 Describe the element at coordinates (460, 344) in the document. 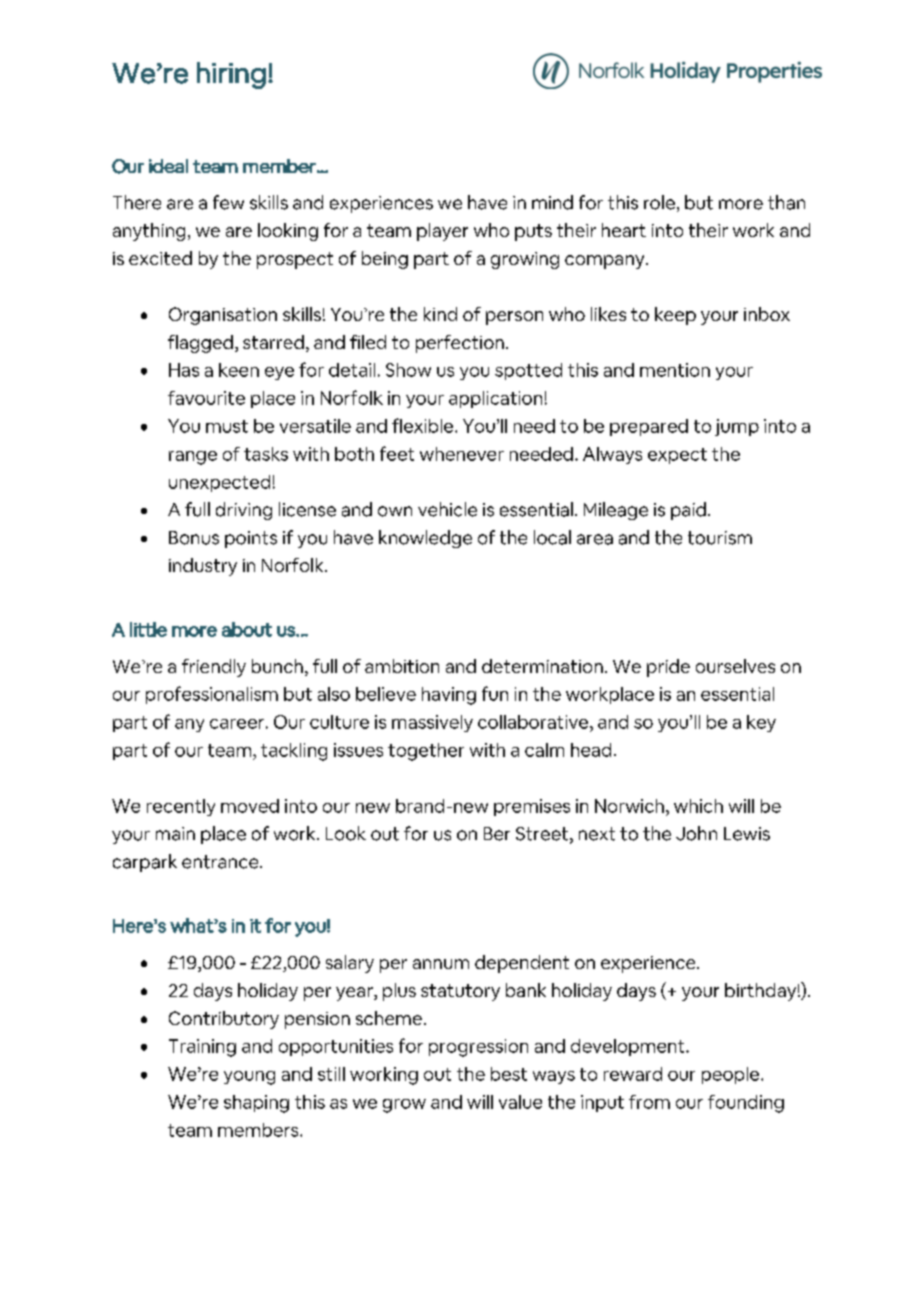

I see `perfection` at that location.
